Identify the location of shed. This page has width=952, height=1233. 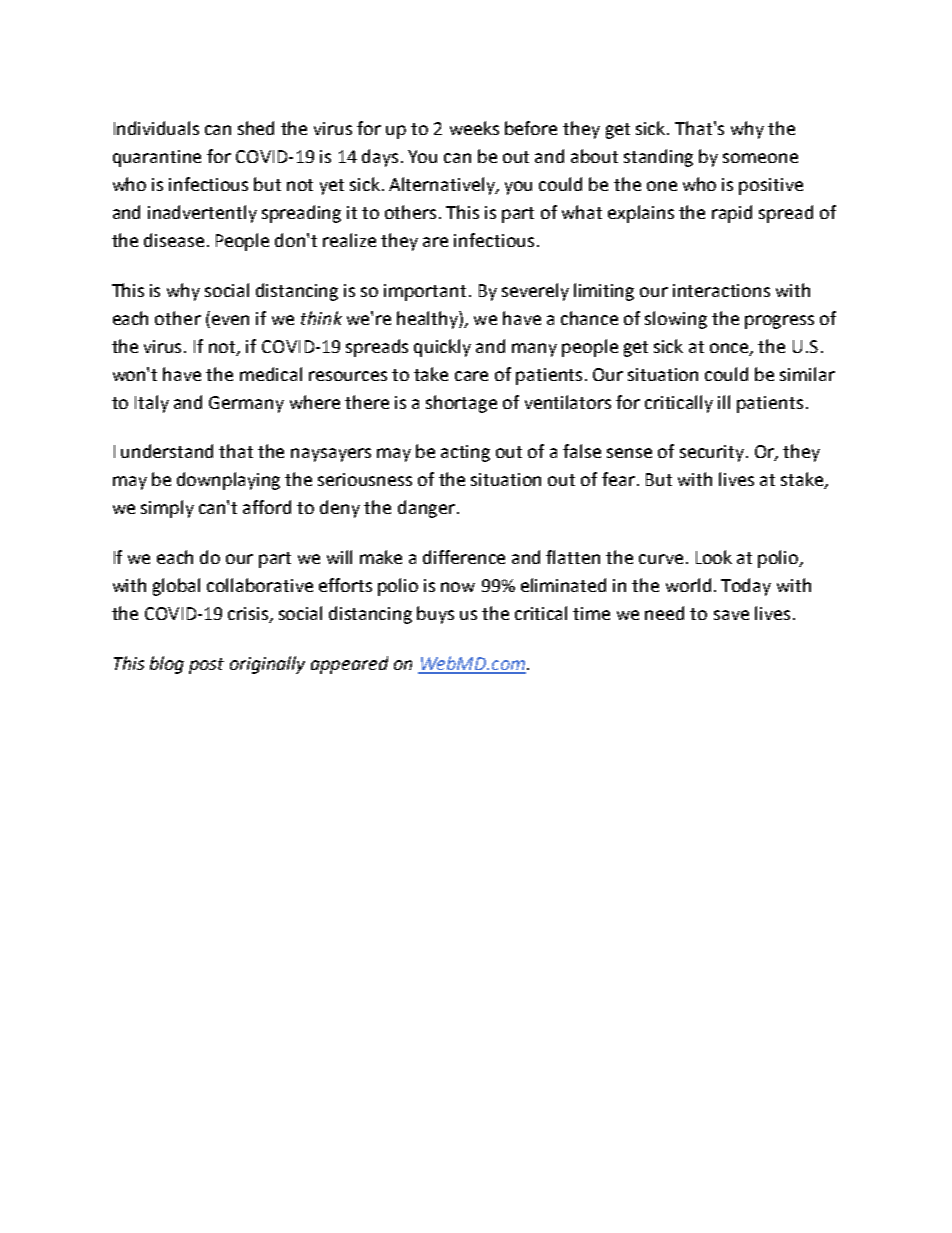
(256, 128).
